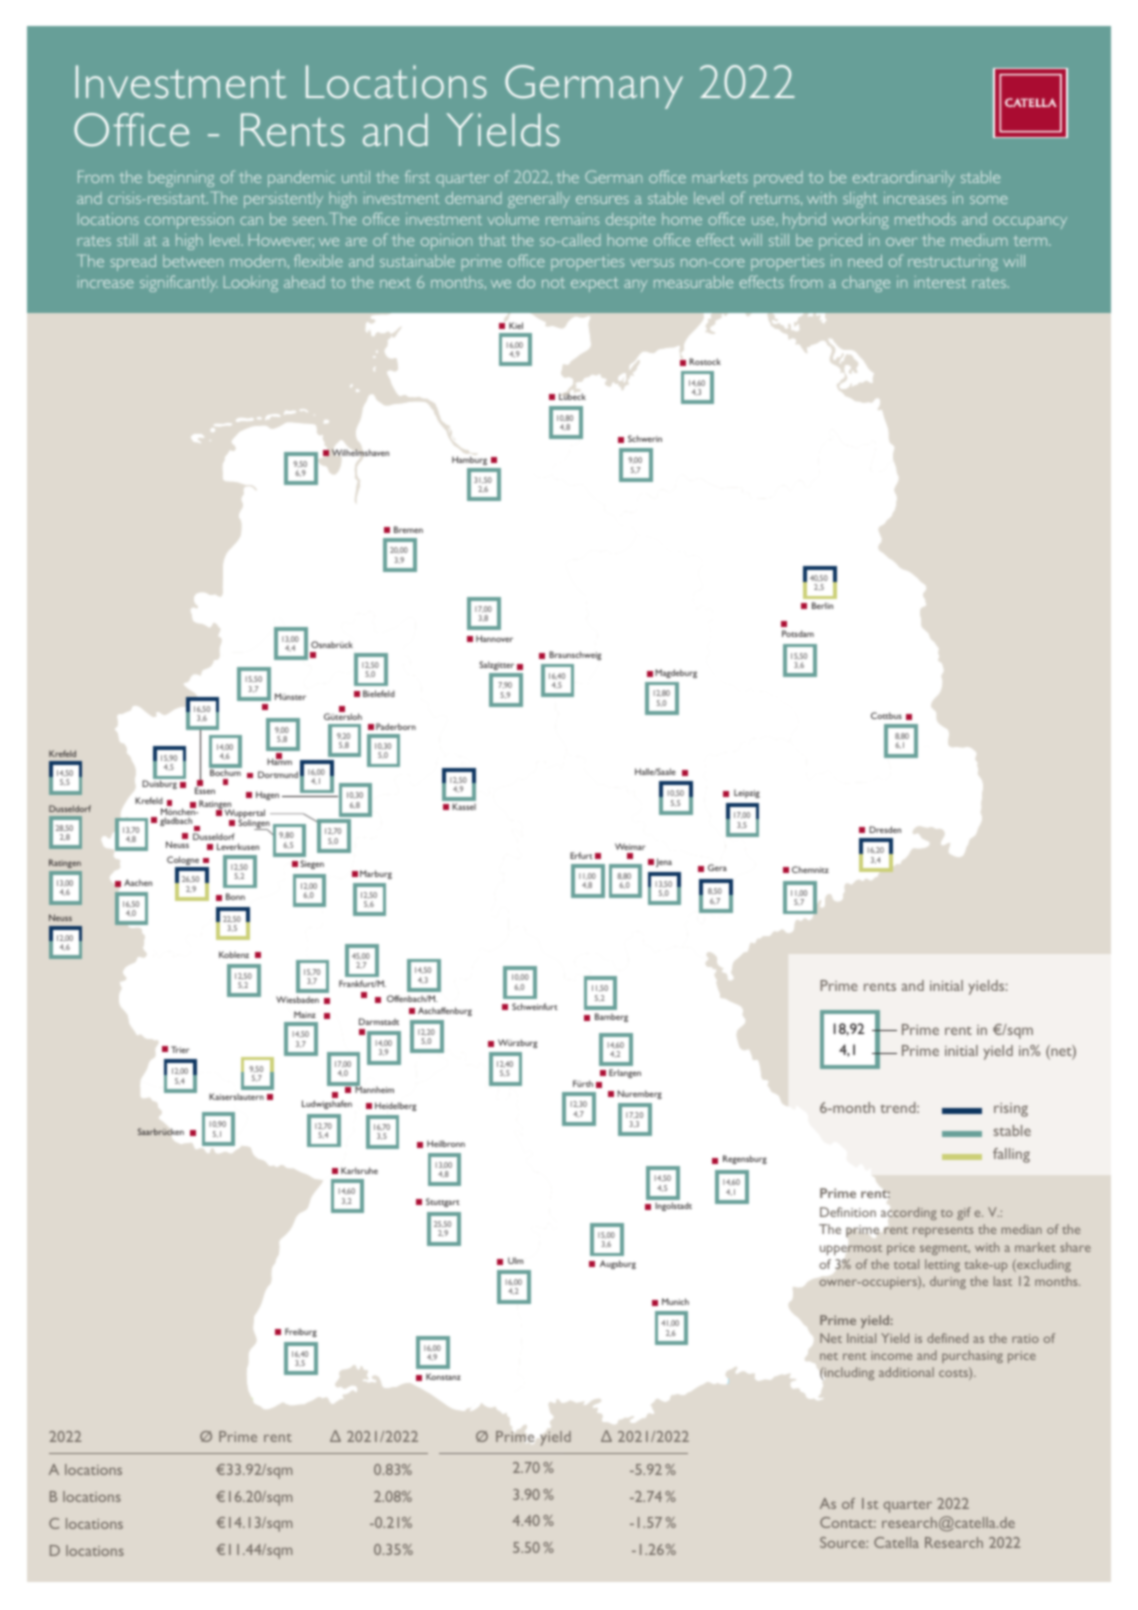  I want to click on rising, so click(1011, 1110).
